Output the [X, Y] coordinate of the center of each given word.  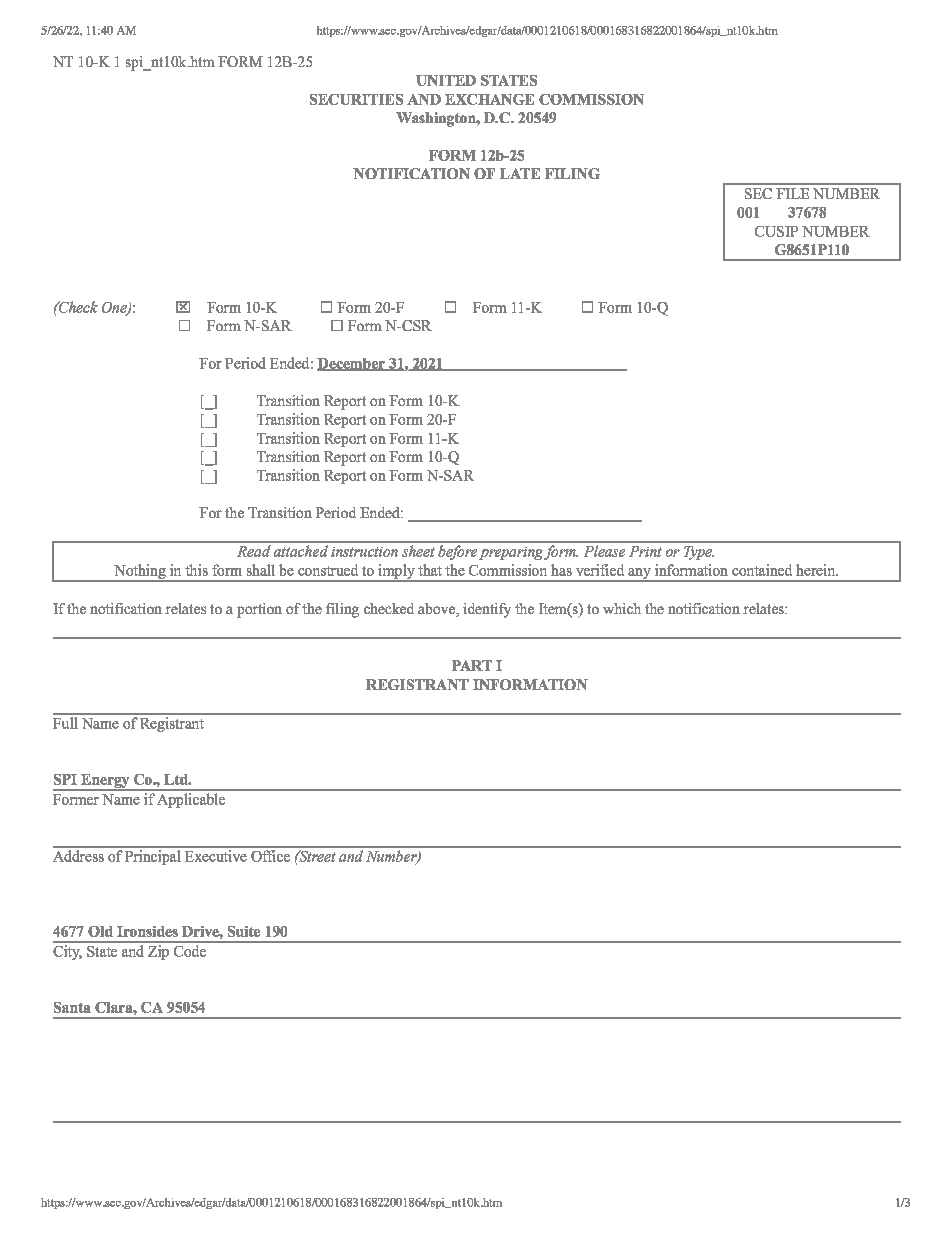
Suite [244, 931]
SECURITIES [356, 99]
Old [100, 931]
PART [472, 665]
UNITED [446, 80]
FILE [792, 193]
